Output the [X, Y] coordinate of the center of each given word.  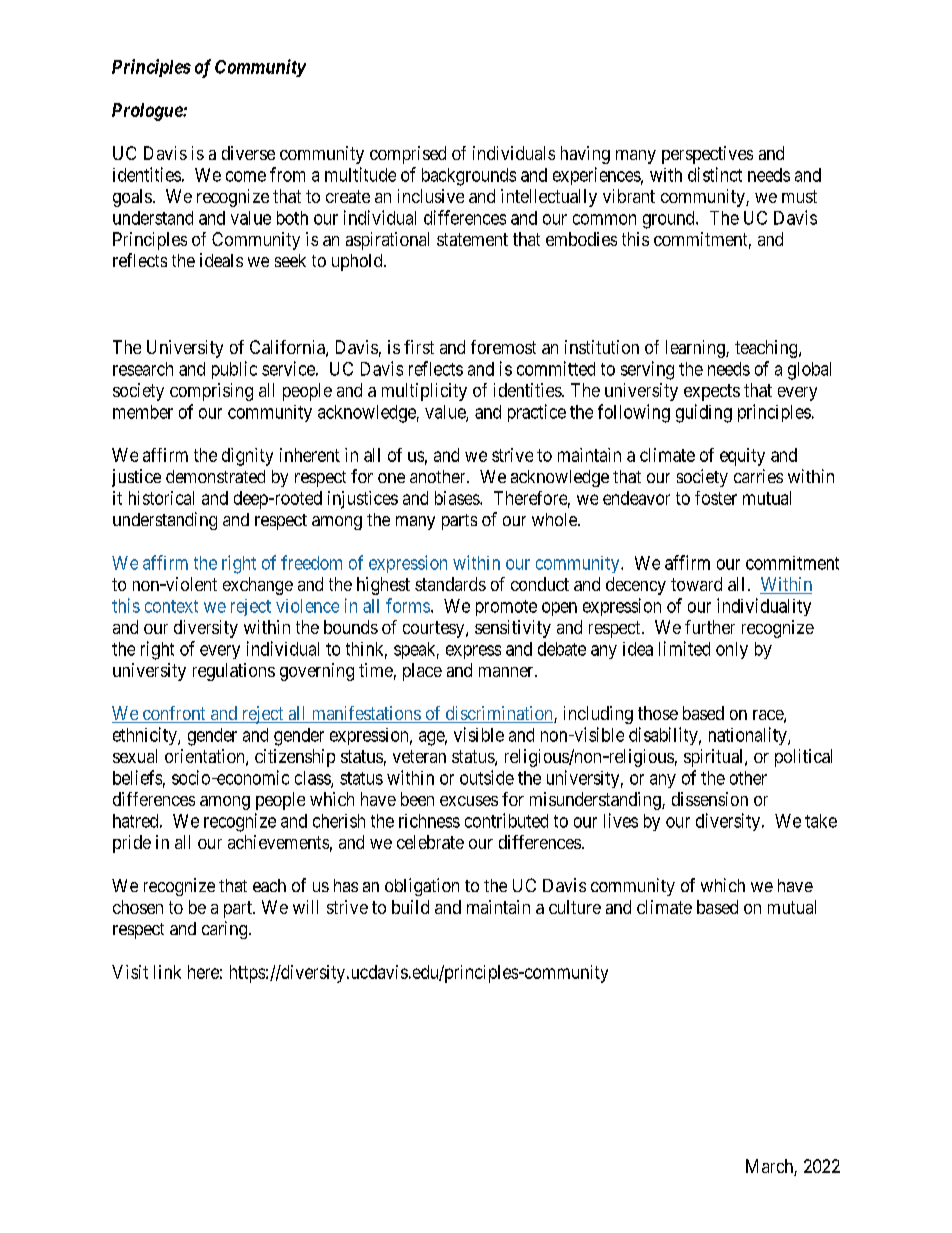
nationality [749, 736]
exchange [258, 586]
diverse [248, 153]
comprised [408, 155]
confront [174, 714]
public [234, 370]
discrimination [499, 714]
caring [226, 930]
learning [696, 349]
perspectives [707, 155]
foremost [503, 347]
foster [716, 498]
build [410, 907]
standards [450, 584]
